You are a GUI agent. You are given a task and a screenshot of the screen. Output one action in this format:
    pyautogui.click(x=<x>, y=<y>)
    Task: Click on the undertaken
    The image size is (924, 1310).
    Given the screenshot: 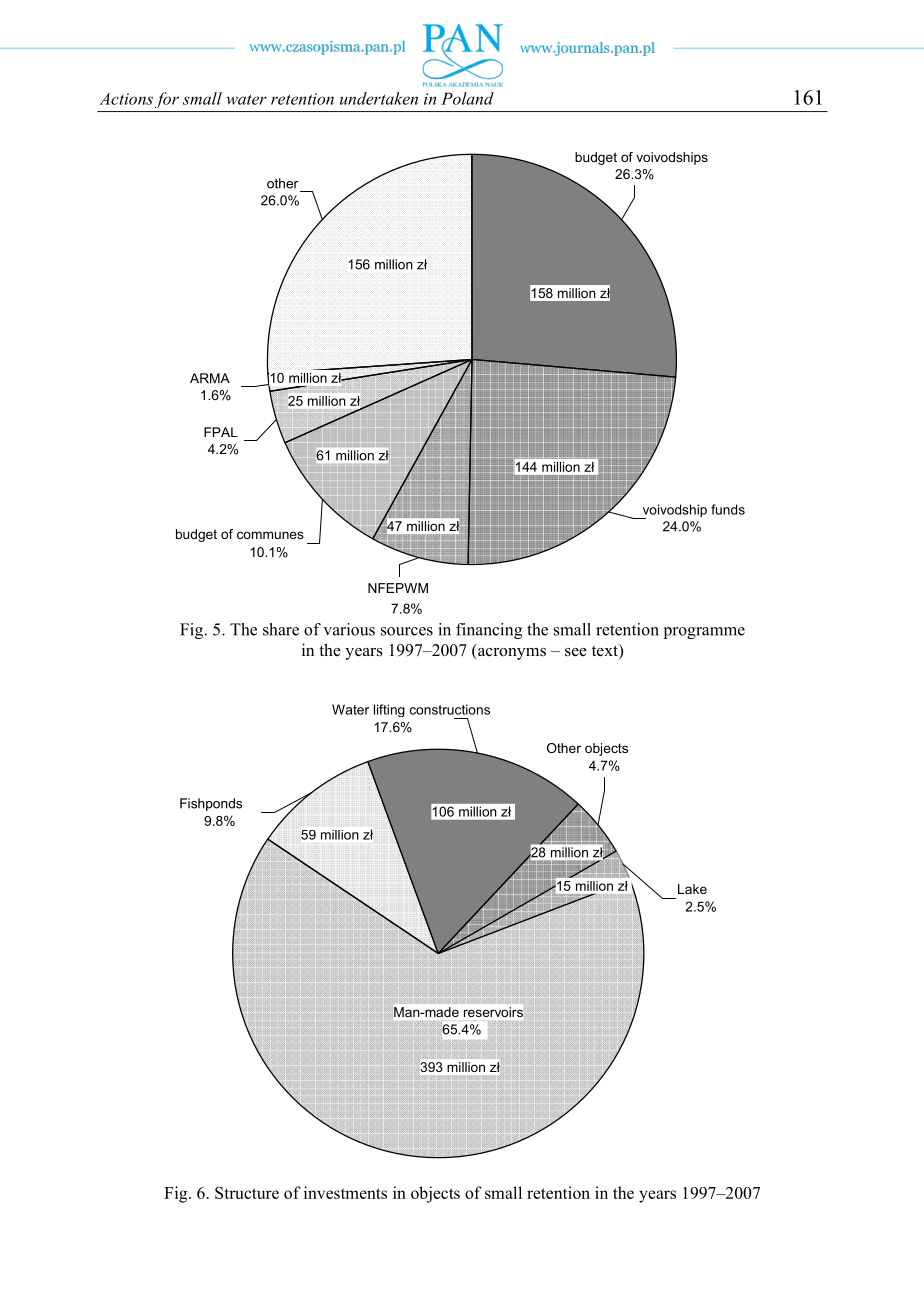 What is the action you would take?
    pyautogui.click(x=379, y=98)
